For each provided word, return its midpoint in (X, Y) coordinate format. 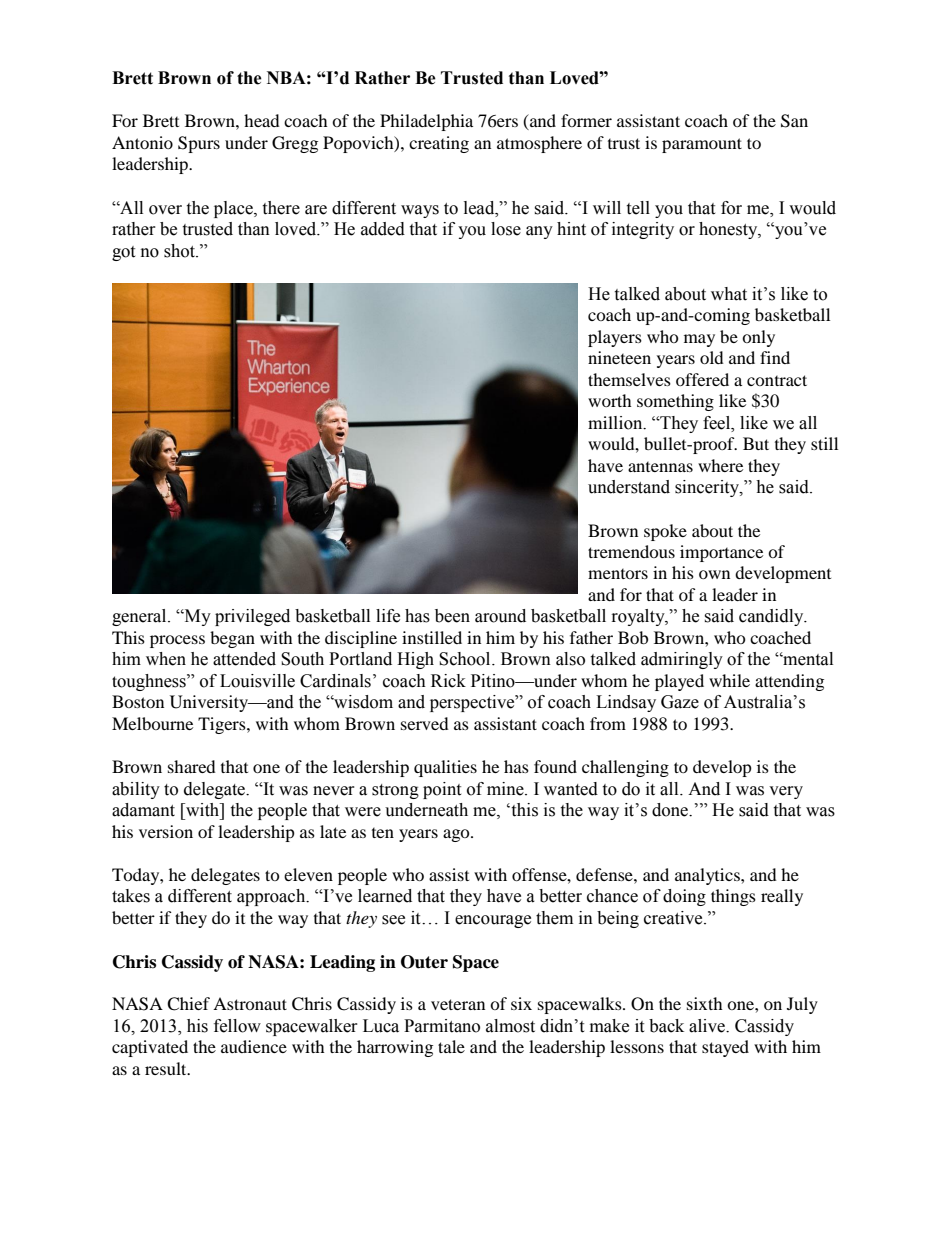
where (720, 465)
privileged (252, 617)
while (729, 680)
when (166, 659)
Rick (448, 681)
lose (506, 229)
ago (457, 835)
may (699, 340)
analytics (708, 876)
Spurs (199, 144)
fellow (237, 1026)
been (452, 616)
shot (180, 251)
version (166, 831)
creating (439, 144)
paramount (702, 145)
